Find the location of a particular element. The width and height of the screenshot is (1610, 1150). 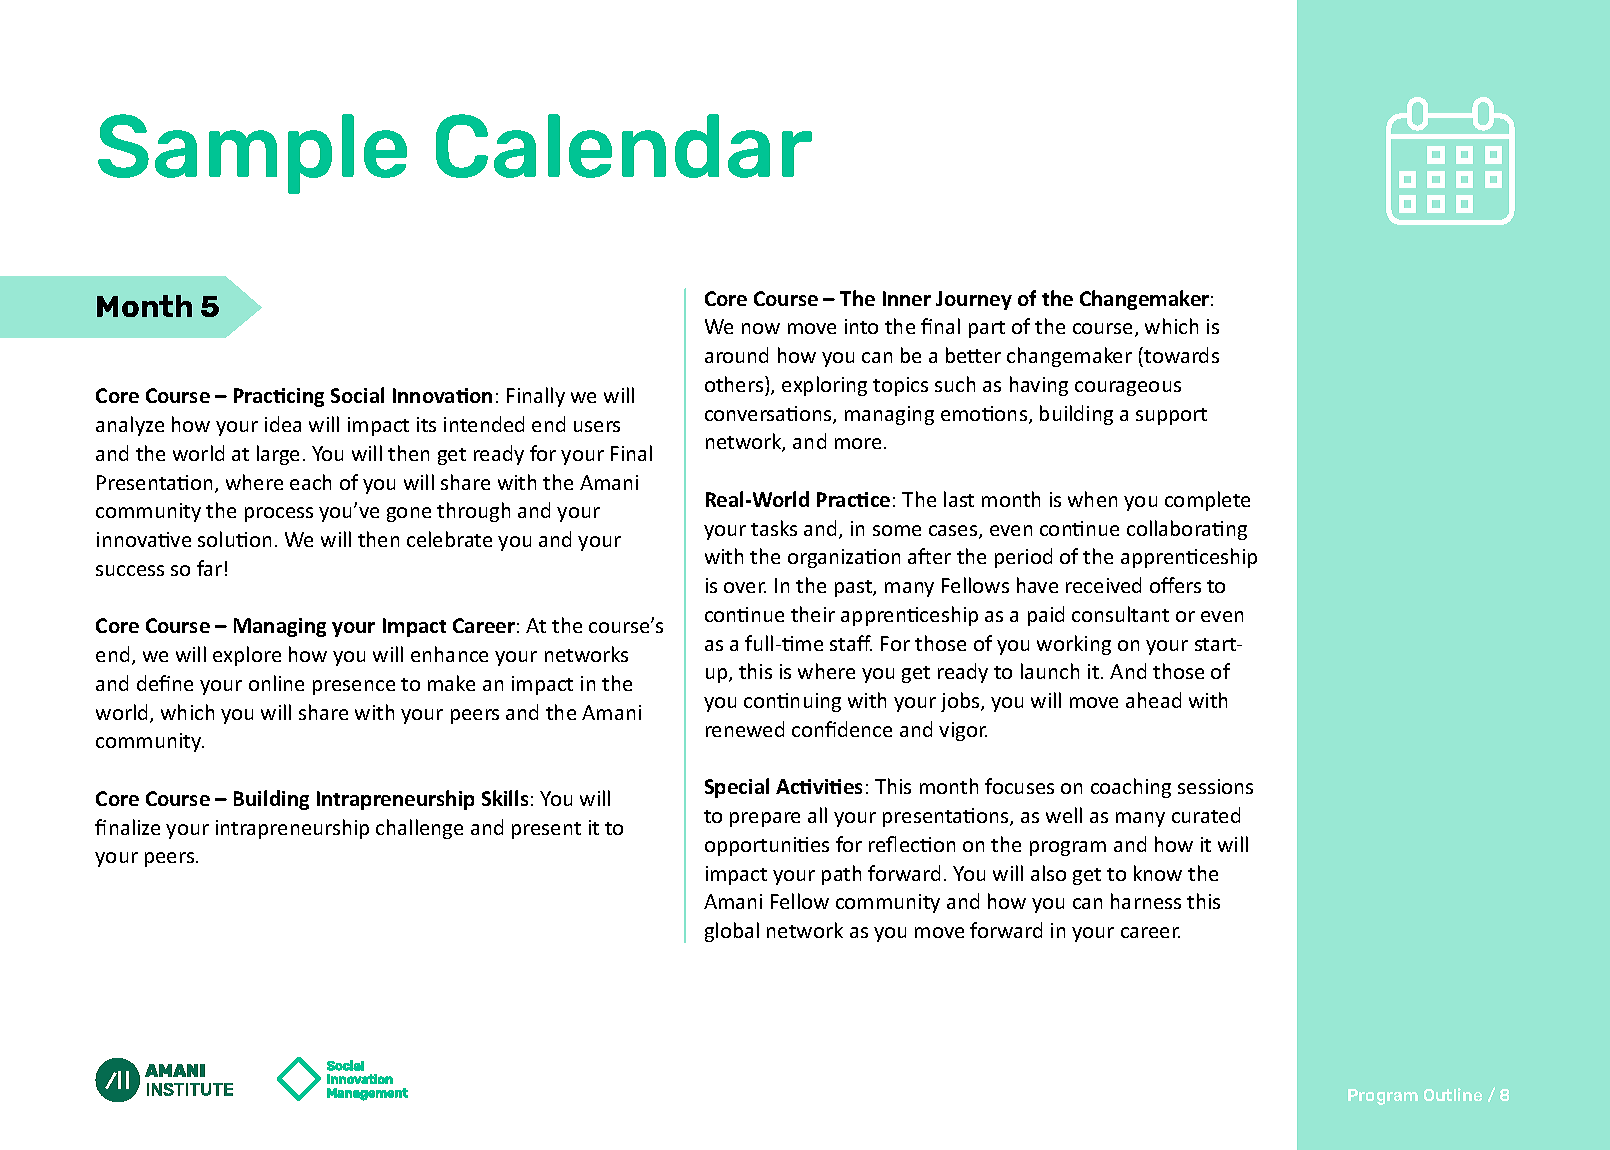

explore is located at coordinates (247, 656).
